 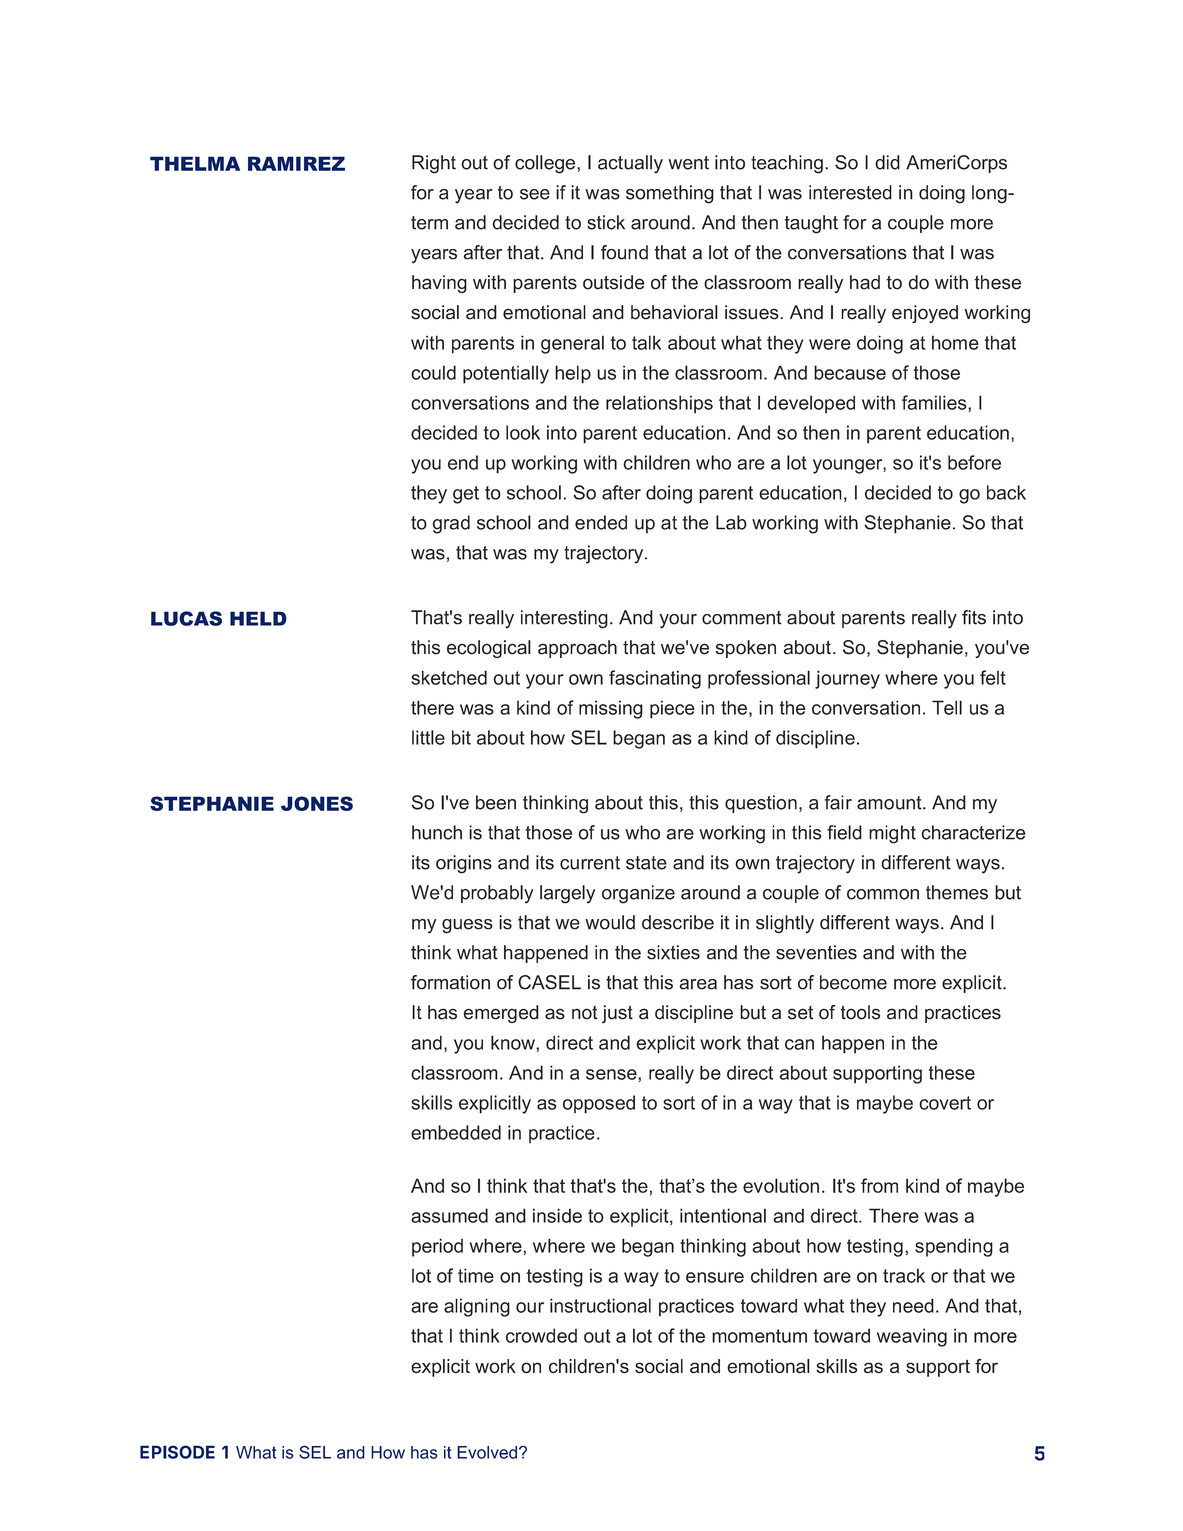 What do you see at coordinates (541, 1335) in the page?
I see `crowded` at bounding box center [541, 1335].
